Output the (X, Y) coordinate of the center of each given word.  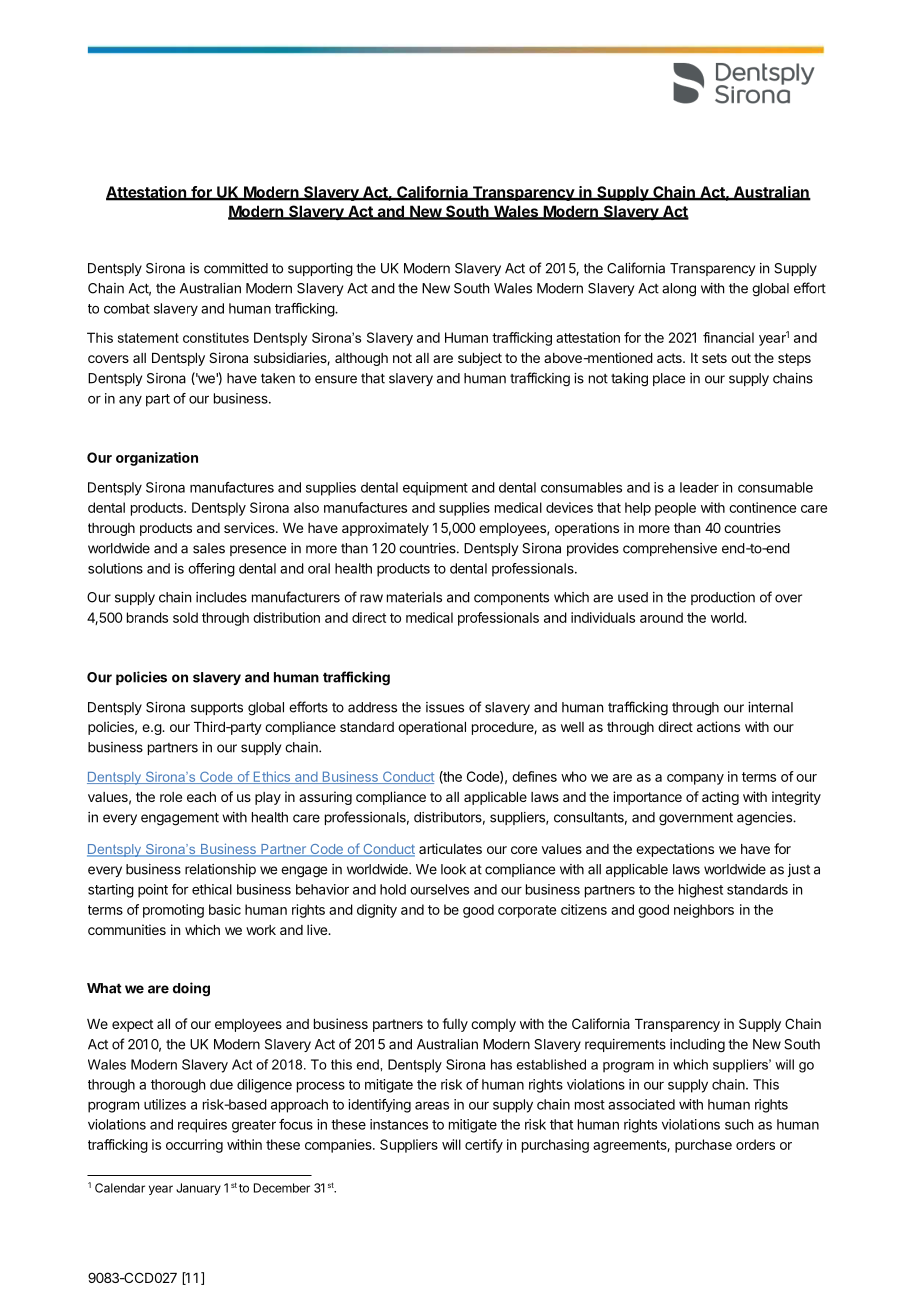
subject (480, 359)
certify (484, 1146)
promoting (173, 911)
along (679, 290)
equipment (435, 489)
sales (209, 548)
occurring (194, 1146)
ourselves (439, 889)
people (675, 509)
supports (217, 708)
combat (127, 308)
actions (718, 726)
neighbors (704, 911)
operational (432, 728)
